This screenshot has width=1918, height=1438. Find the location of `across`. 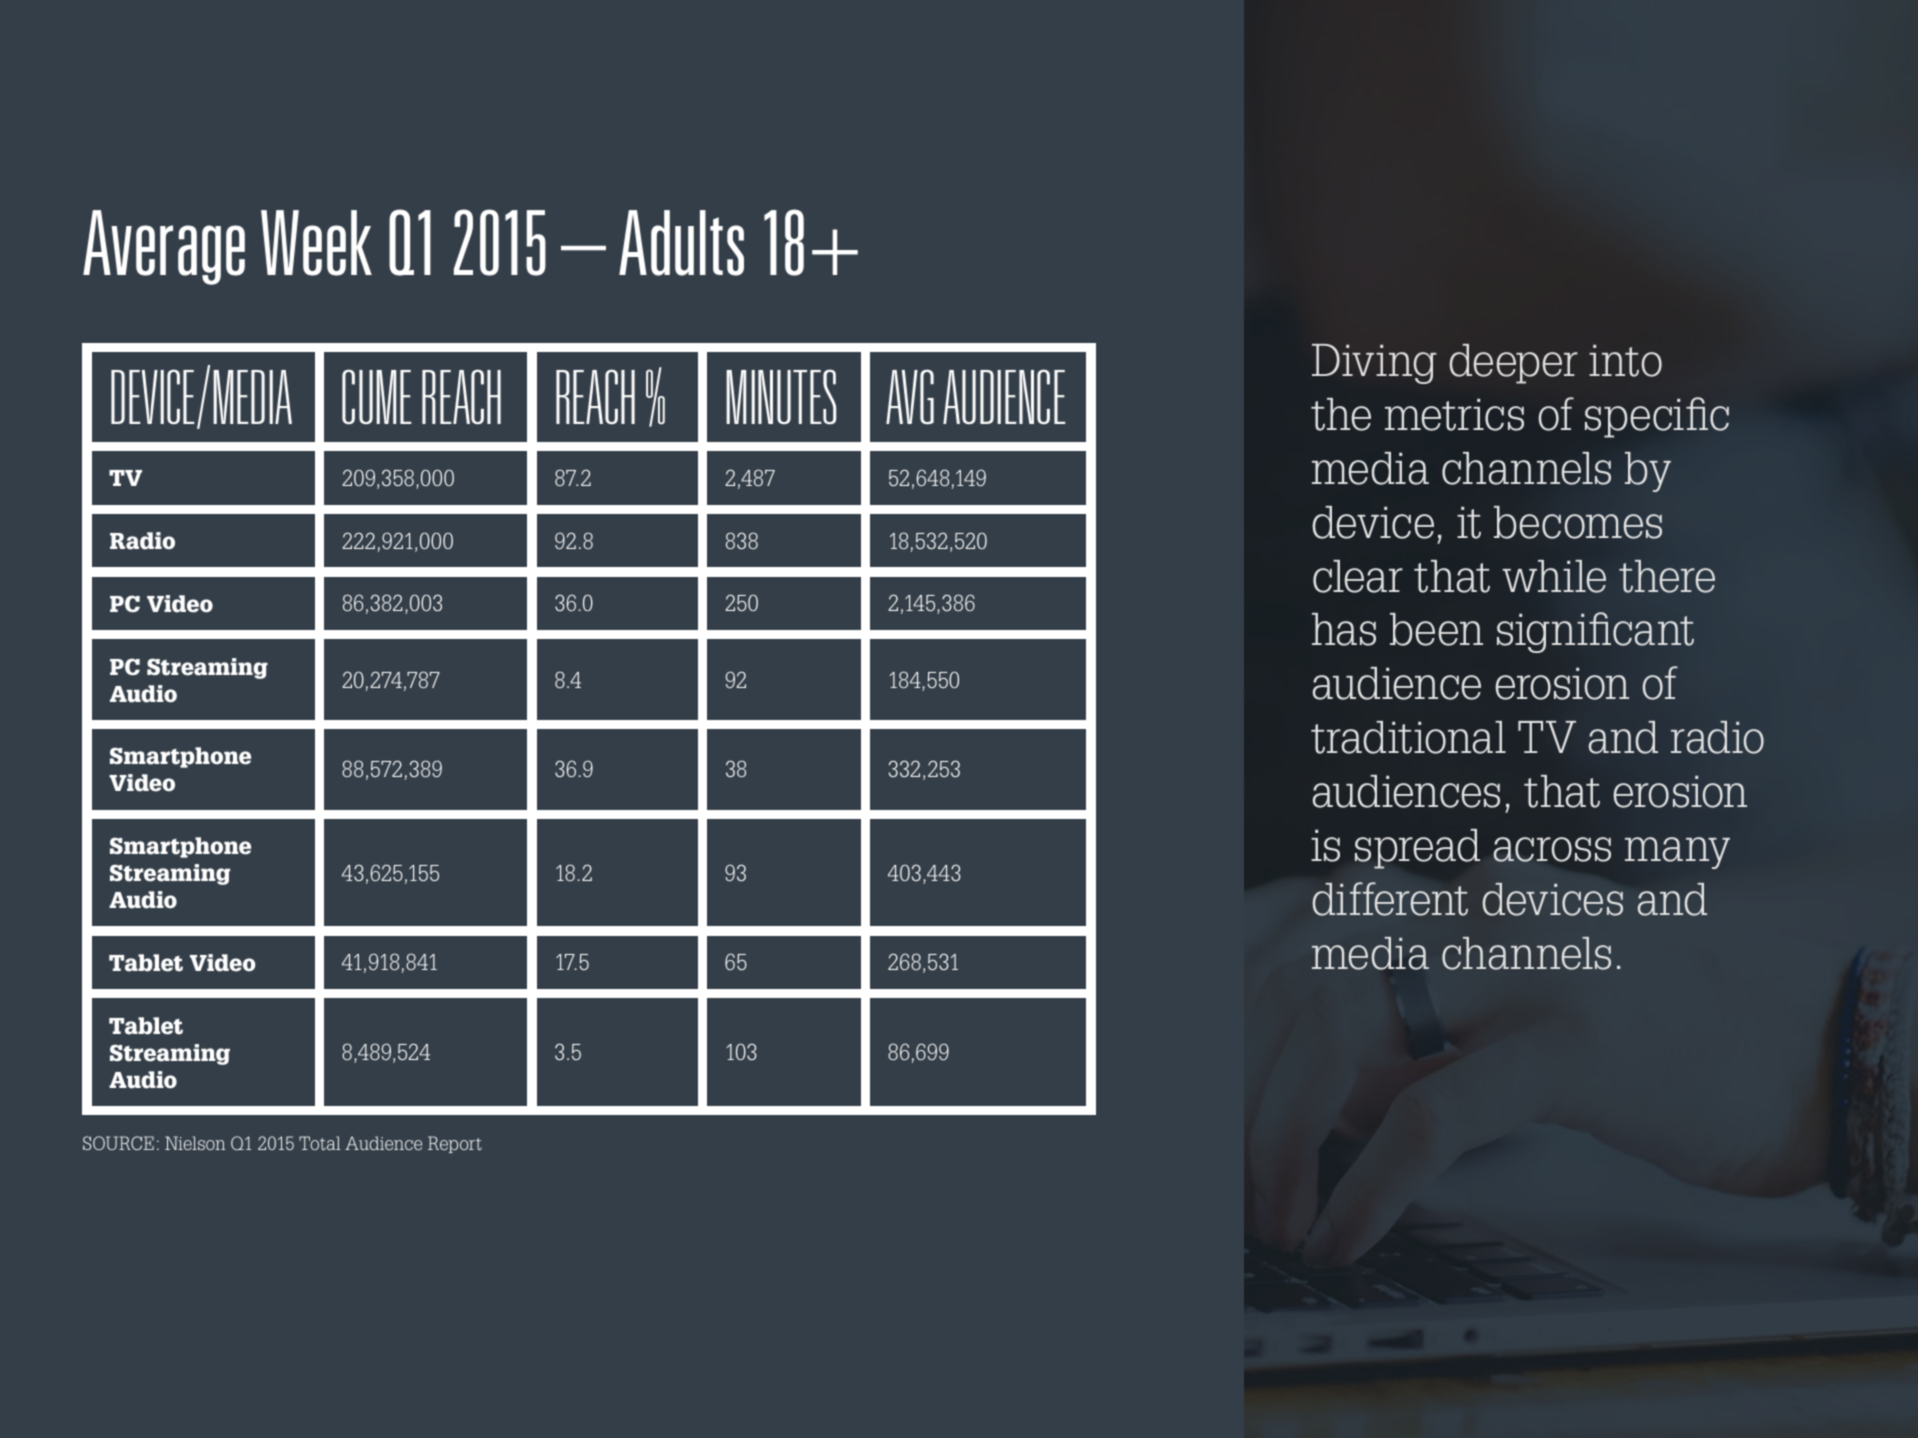

across is located at coordinates (1552, 849).
